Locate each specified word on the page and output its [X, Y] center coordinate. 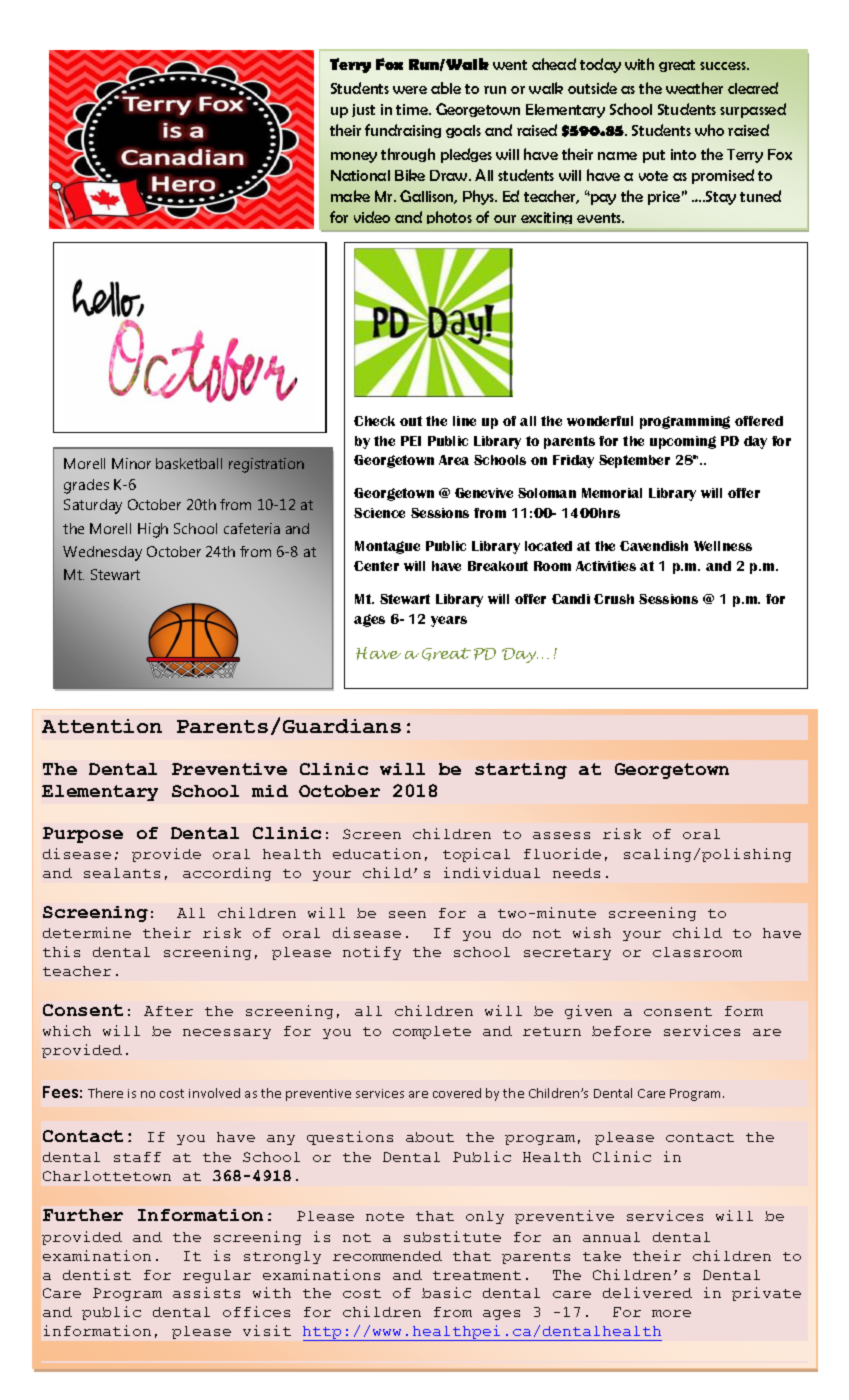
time [413, 109]
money [354, 157]
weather [694, 88]
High [153, 530]
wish [592, 932]
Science [379, 513]
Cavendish [654, 546]
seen [407, 914]
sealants [122, 873]
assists [206, 1292]
